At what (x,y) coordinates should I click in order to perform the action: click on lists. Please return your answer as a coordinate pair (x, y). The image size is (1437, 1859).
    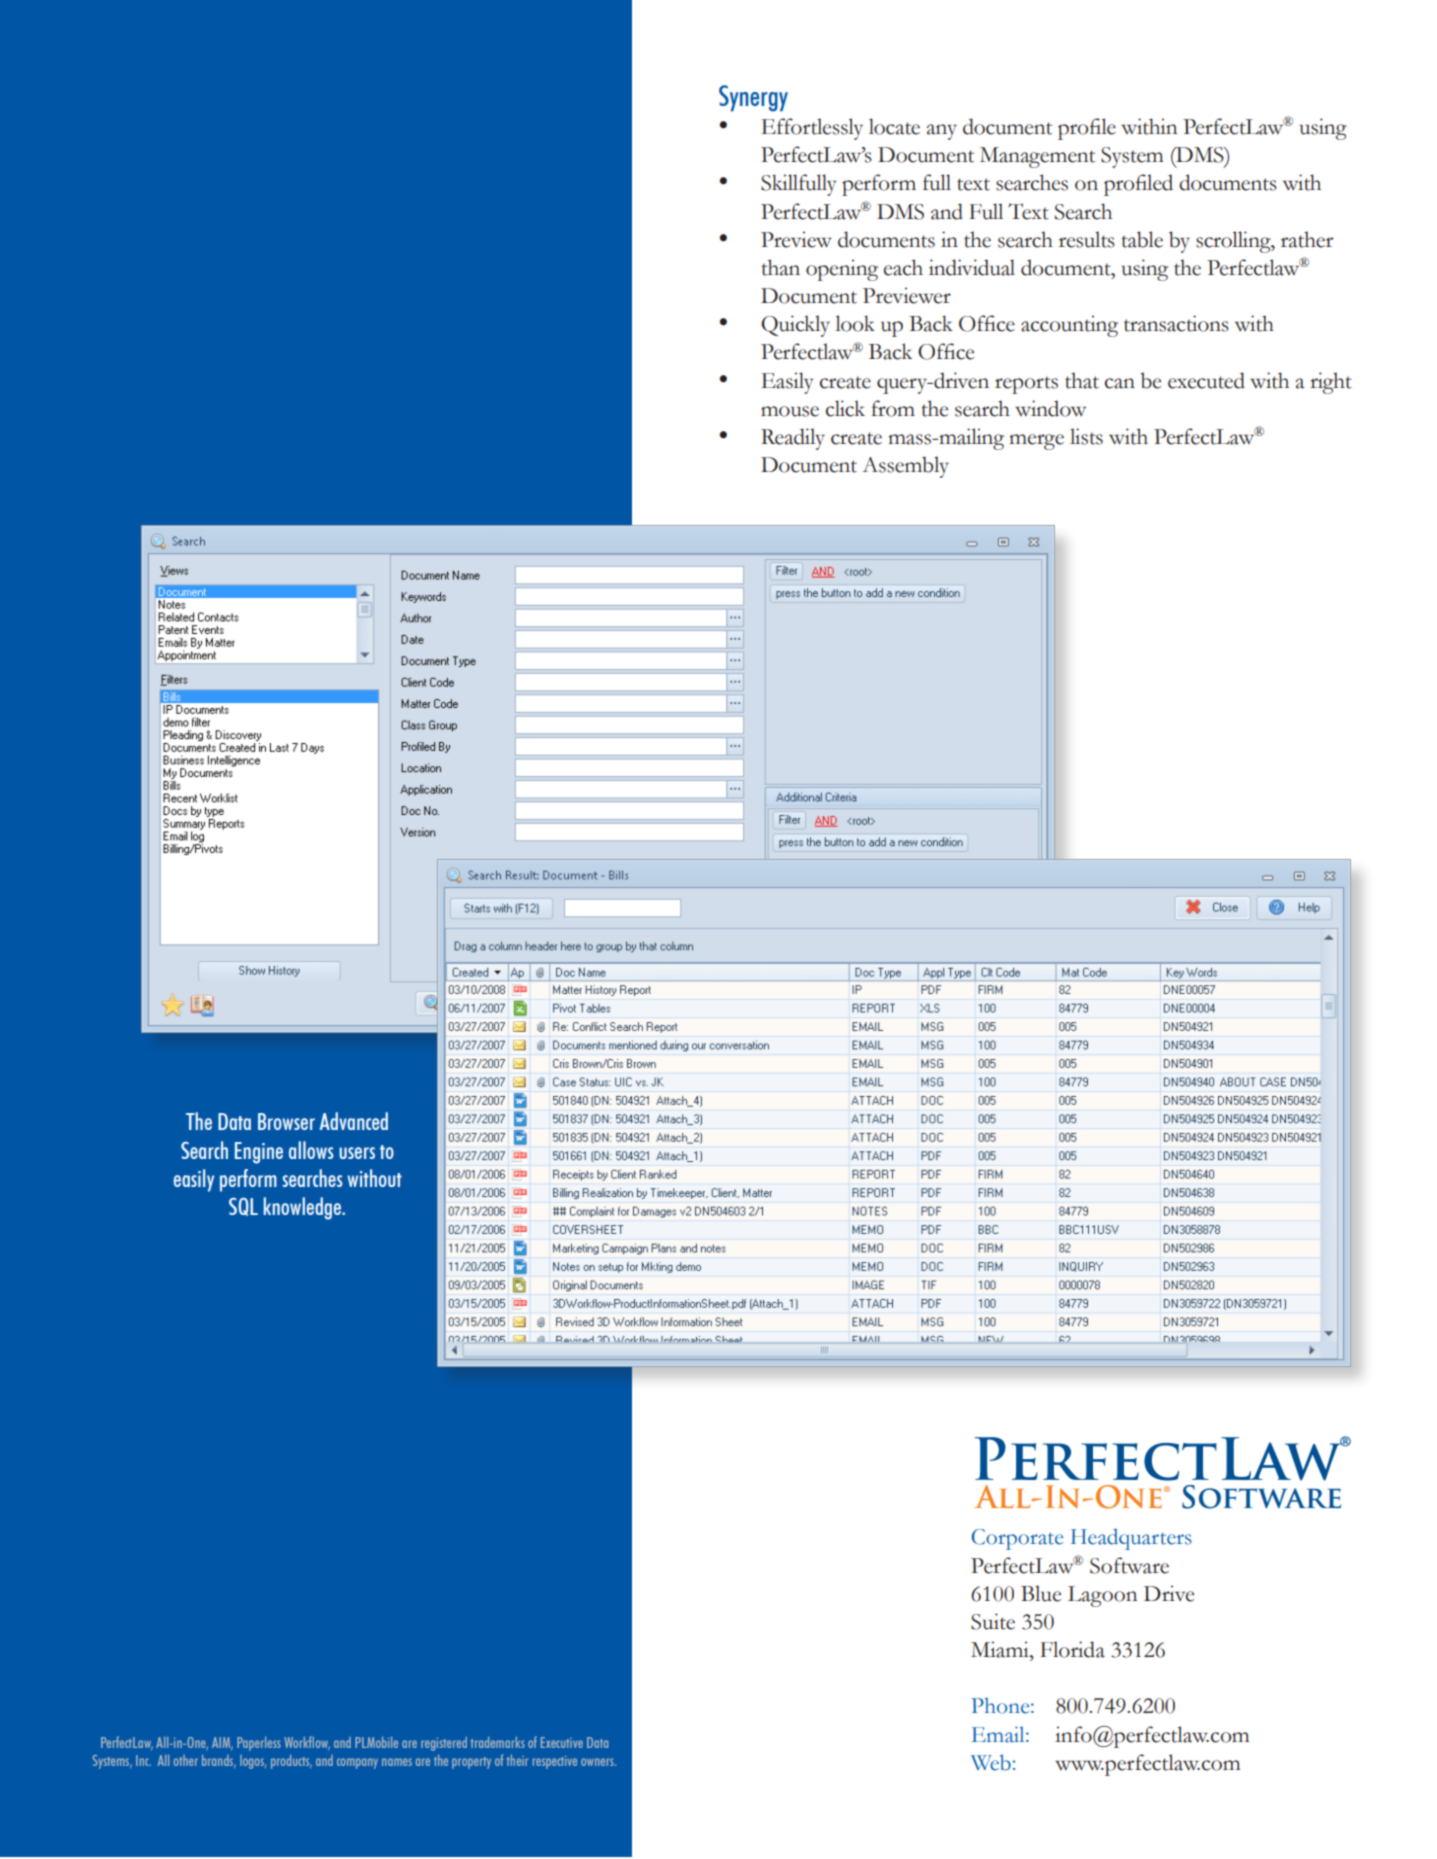
    Looking at the image, I should click on (1086, 436).
